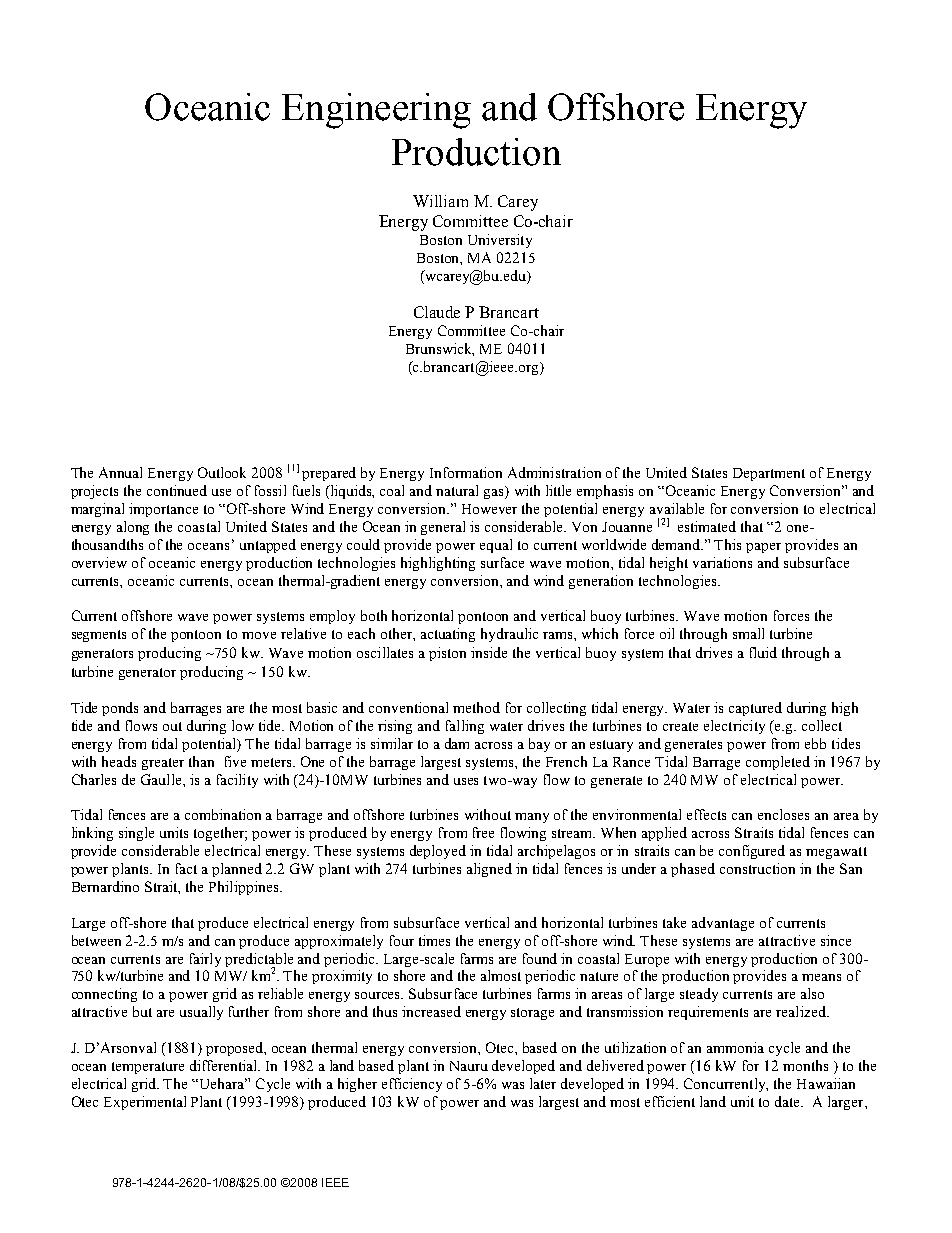 The height and width of the screenshot is (1233, 952). I want to click on actuating, so click(448, 635).
